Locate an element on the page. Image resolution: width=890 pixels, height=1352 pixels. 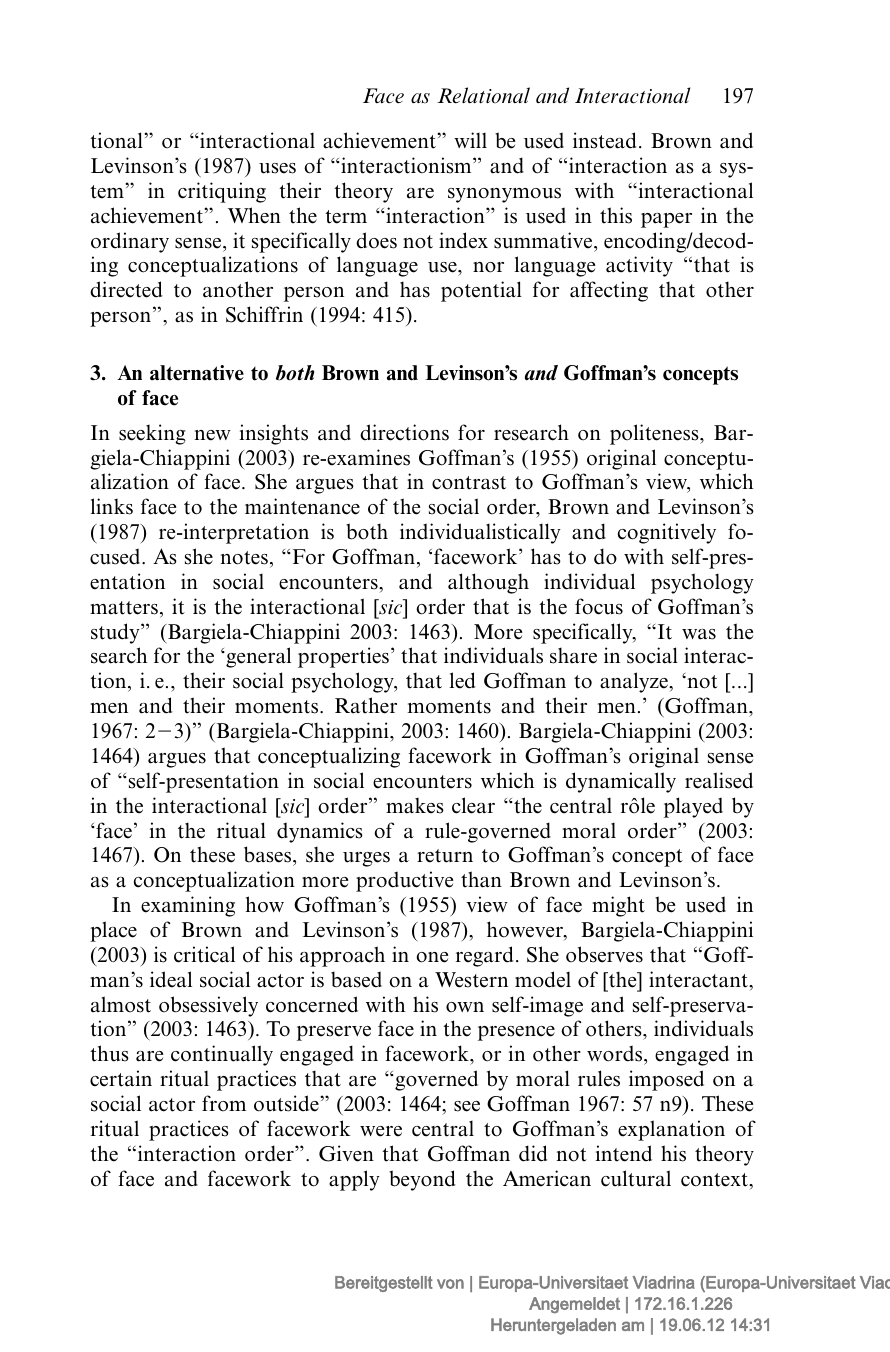
will is located at coordinates (470, 140).
